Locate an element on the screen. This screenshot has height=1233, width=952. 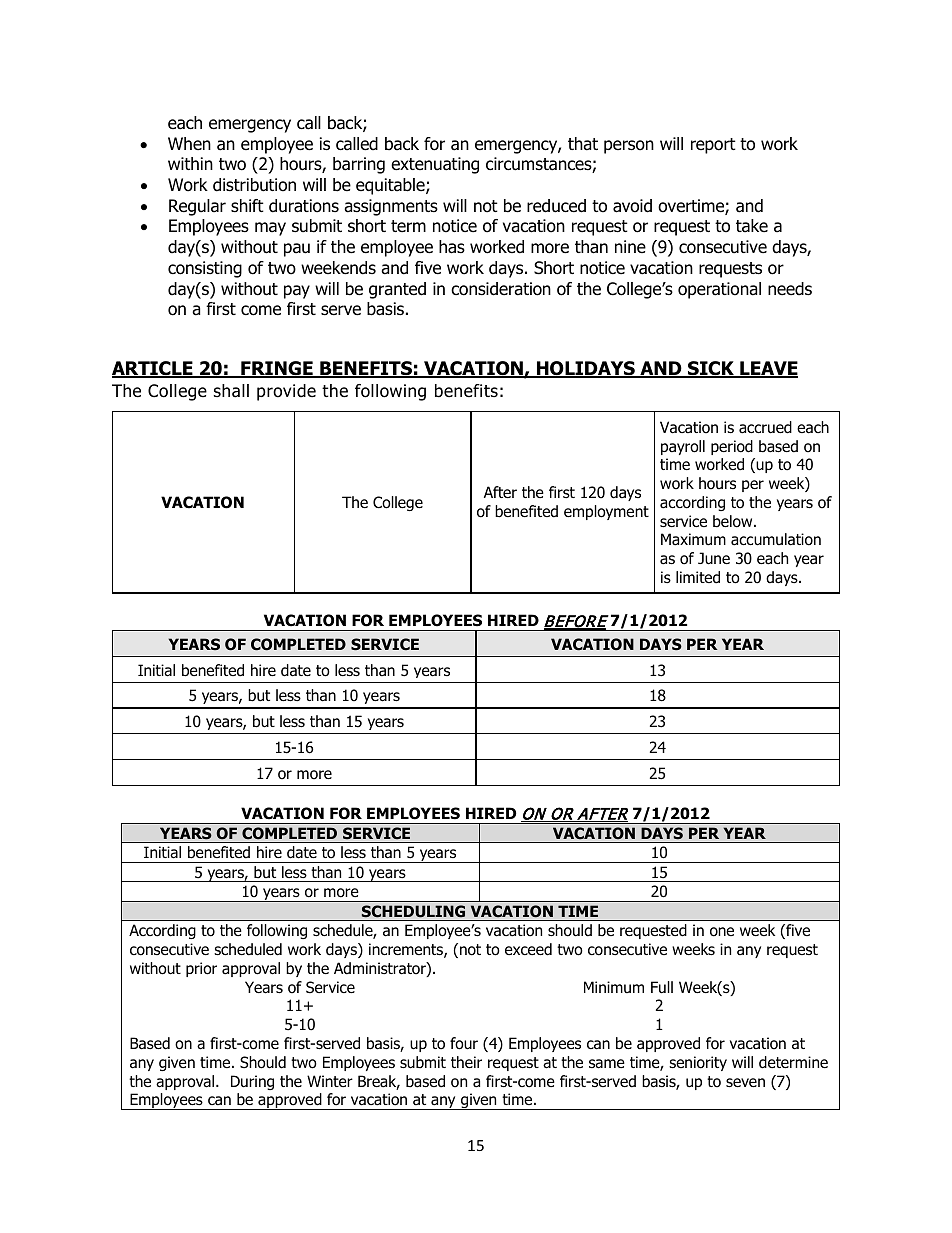
period is located at coordinates (732, 447).
